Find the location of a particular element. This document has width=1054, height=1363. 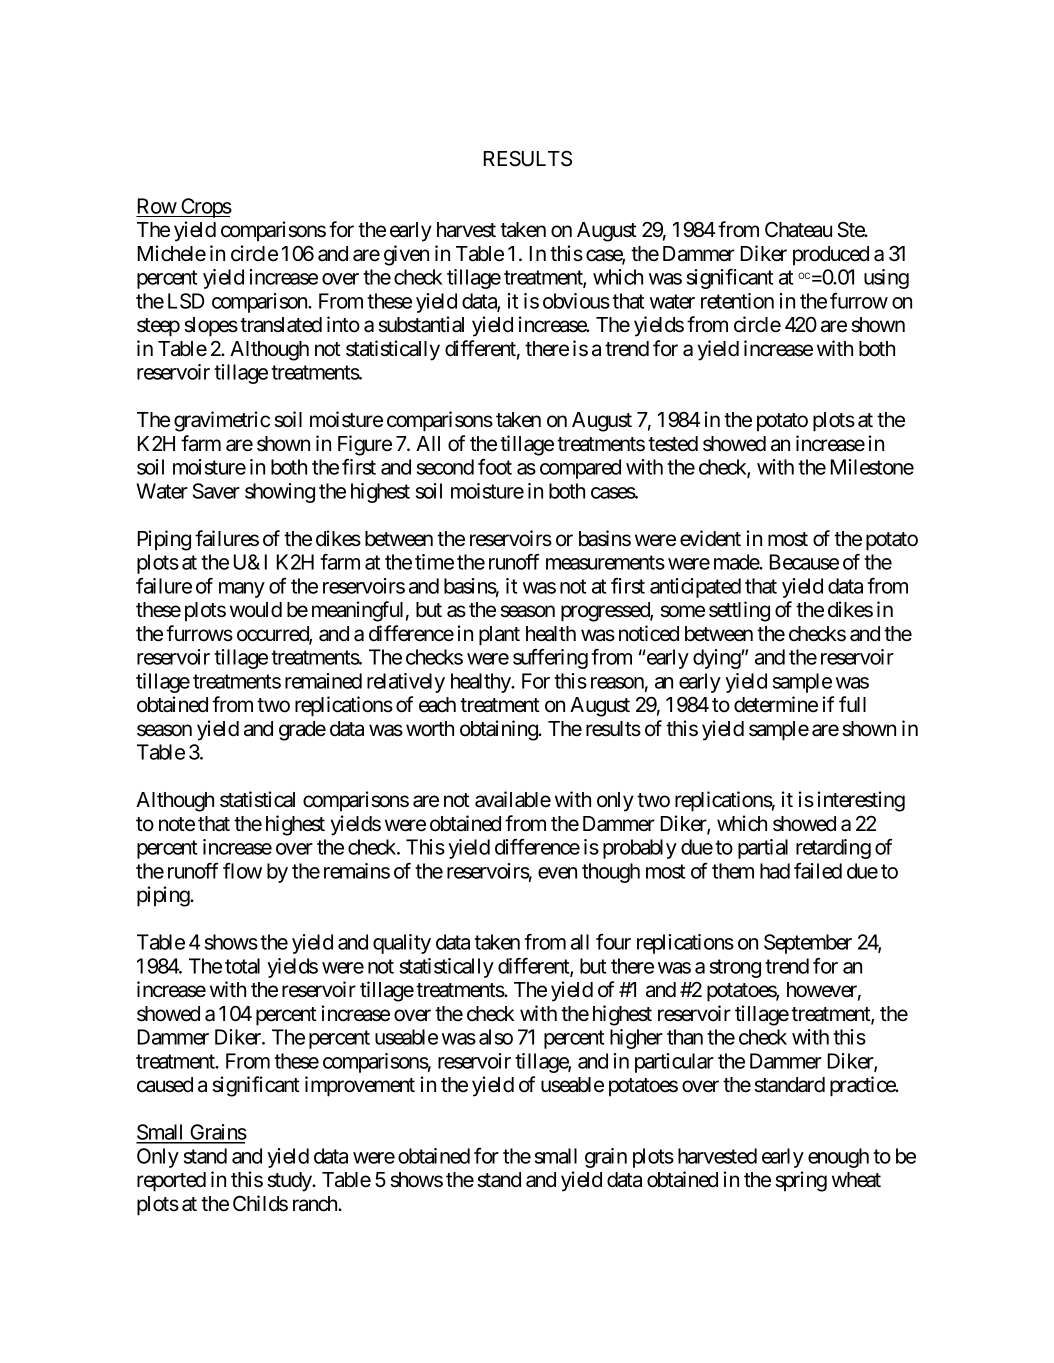

study is located at coordinates (290, 1182).
